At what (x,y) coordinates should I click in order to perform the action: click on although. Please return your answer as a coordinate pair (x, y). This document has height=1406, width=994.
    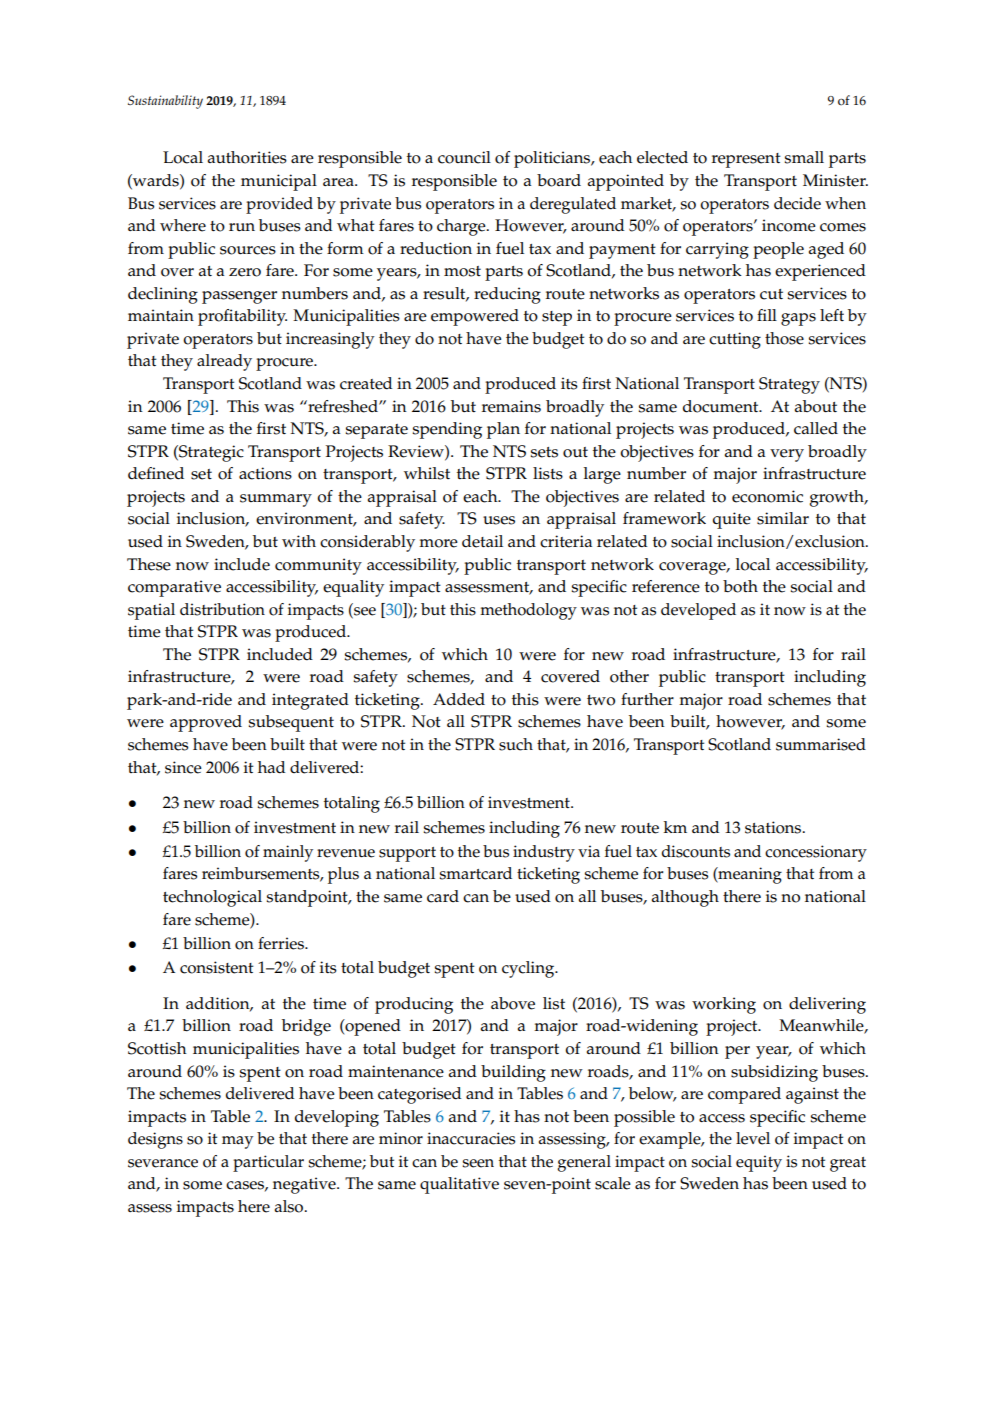
    Looking at the image, I should click on (685, 898).
